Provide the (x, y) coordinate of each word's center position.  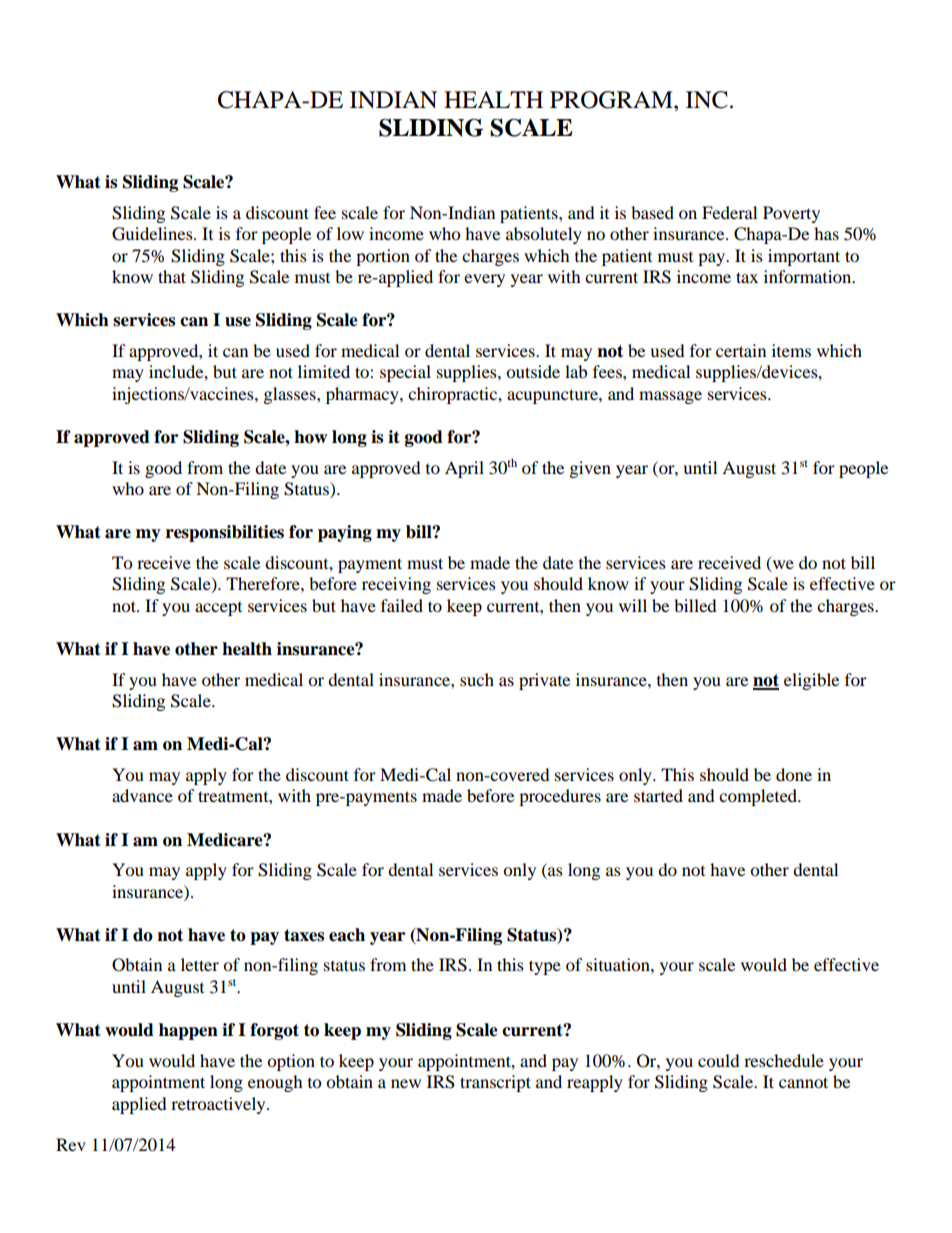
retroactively (219, 1105)
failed (402, 605)
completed (759, 797)
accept (218, 609)
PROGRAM (612, 100)
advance (142, 795)
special (405, 373)
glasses (291, 395)
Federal (729, 212)
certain (741, 350)
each (347, 935)
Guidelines (153, 234)
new (406, 1083)
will (633, 605)
